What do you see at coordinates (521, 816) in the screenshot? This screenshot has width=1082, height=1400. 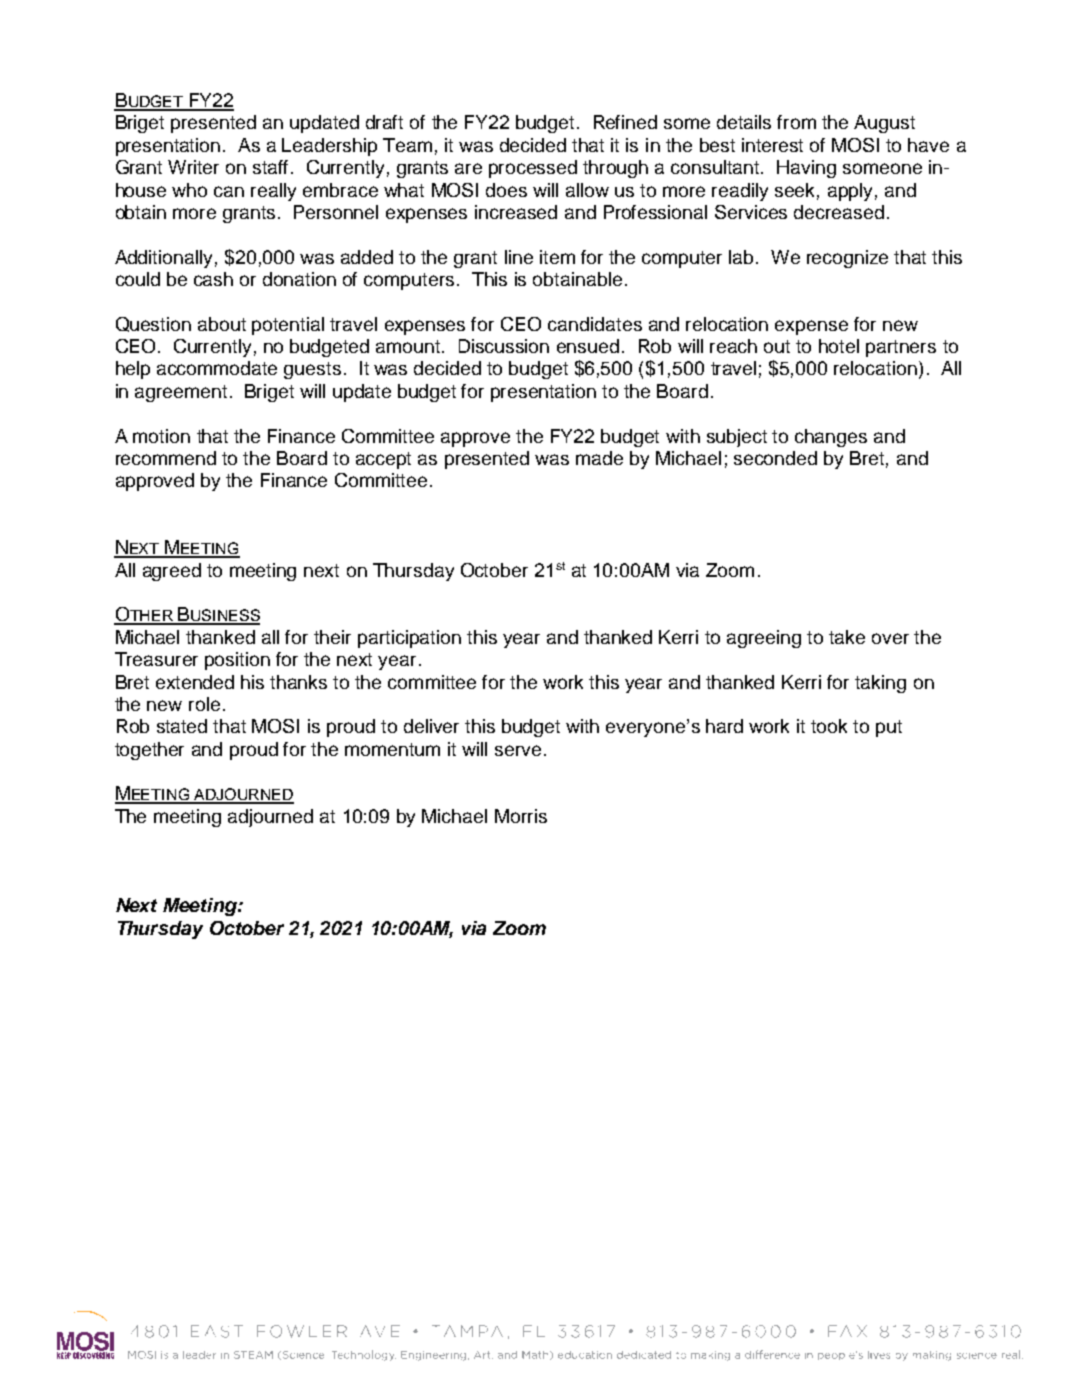 I see `Morris` at bounding box center [521, 816].
